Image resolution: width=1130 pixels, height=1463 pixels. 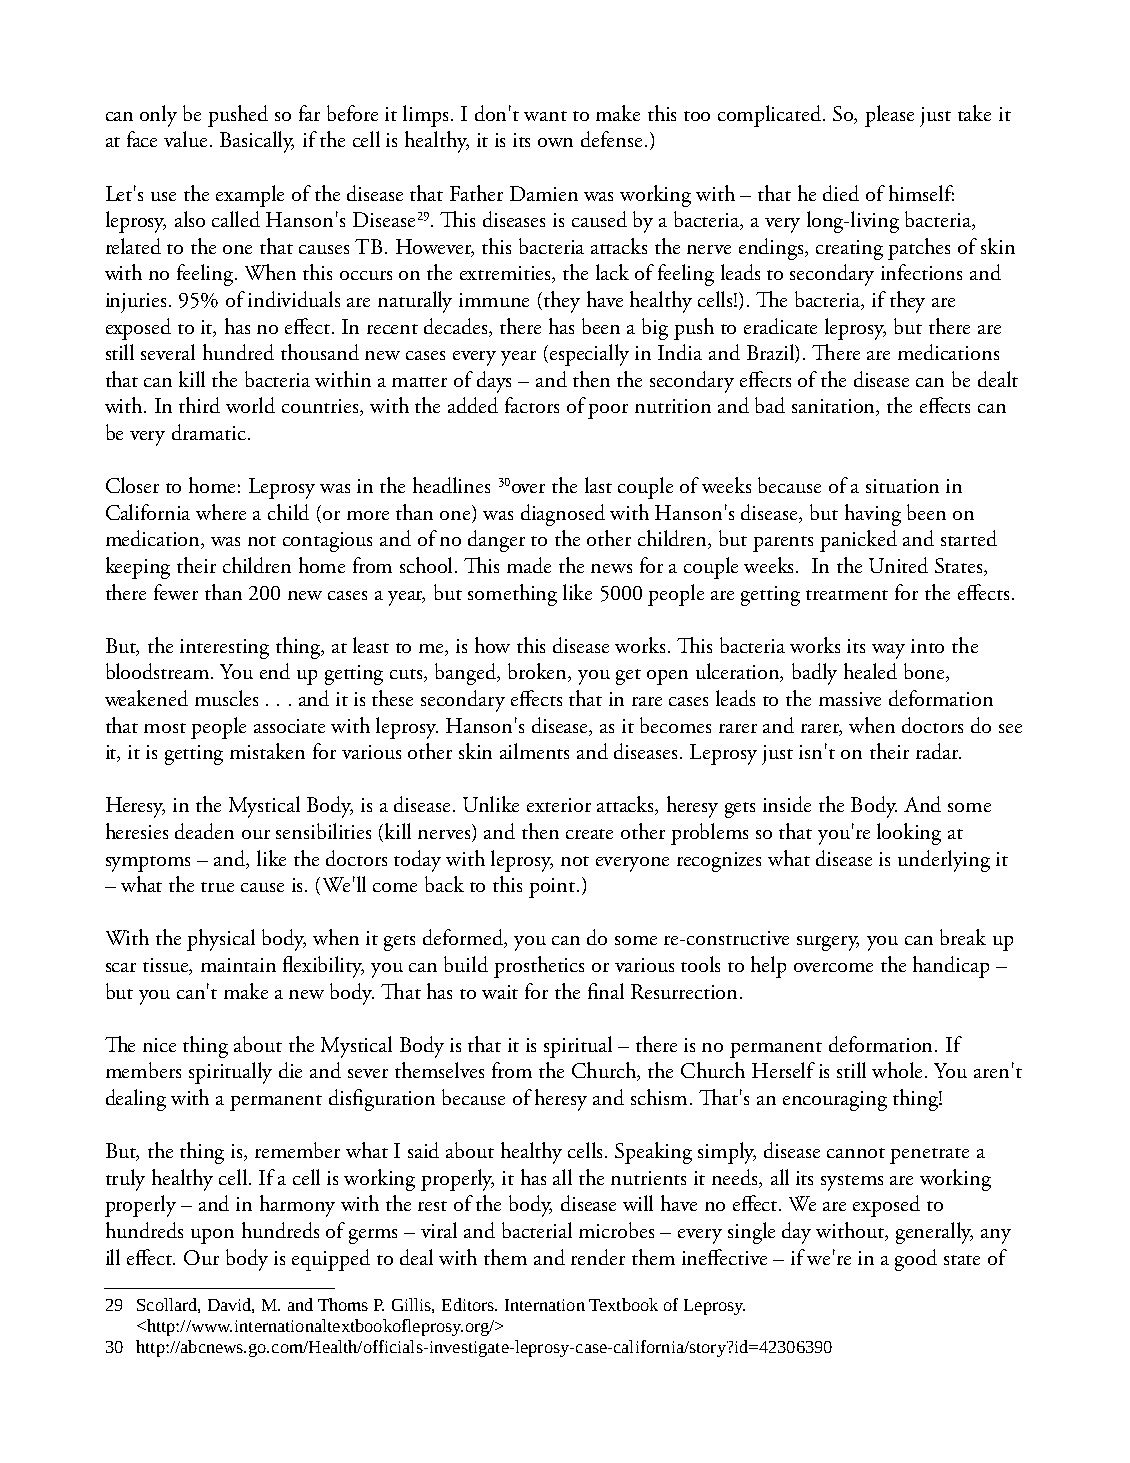 I want to click on point, so click(x=553, y=888).
